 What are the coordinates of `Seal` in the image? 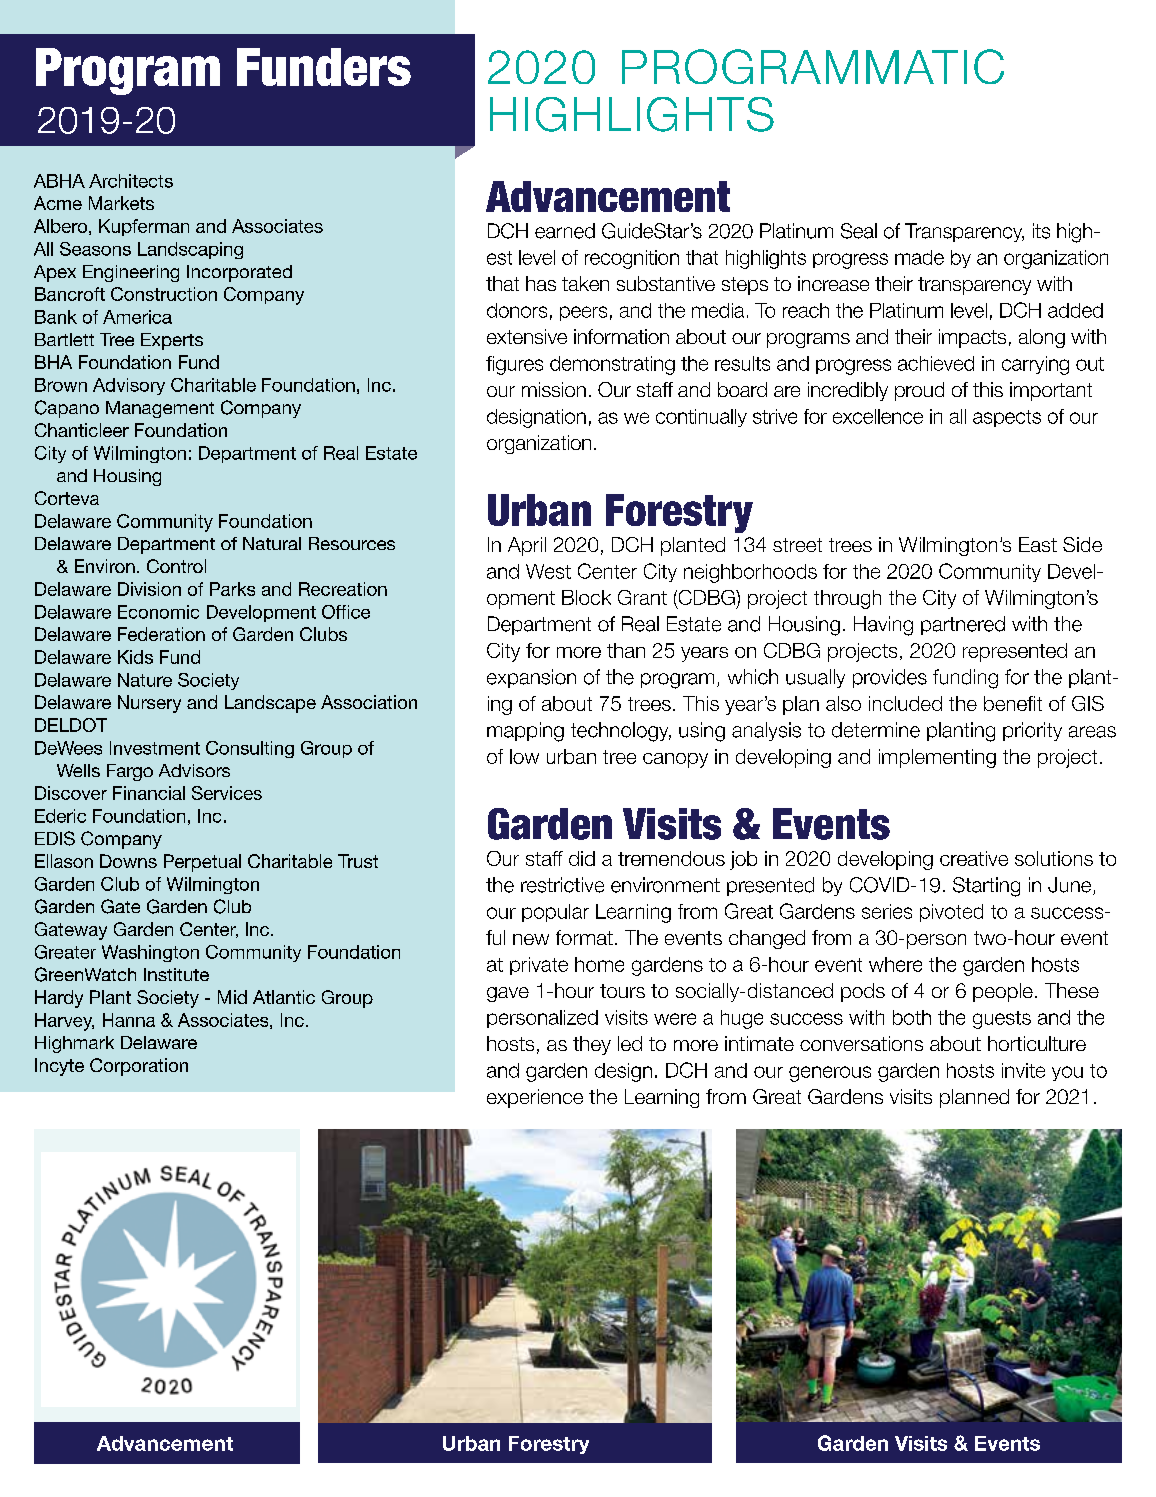 It's located at (859, 231).
